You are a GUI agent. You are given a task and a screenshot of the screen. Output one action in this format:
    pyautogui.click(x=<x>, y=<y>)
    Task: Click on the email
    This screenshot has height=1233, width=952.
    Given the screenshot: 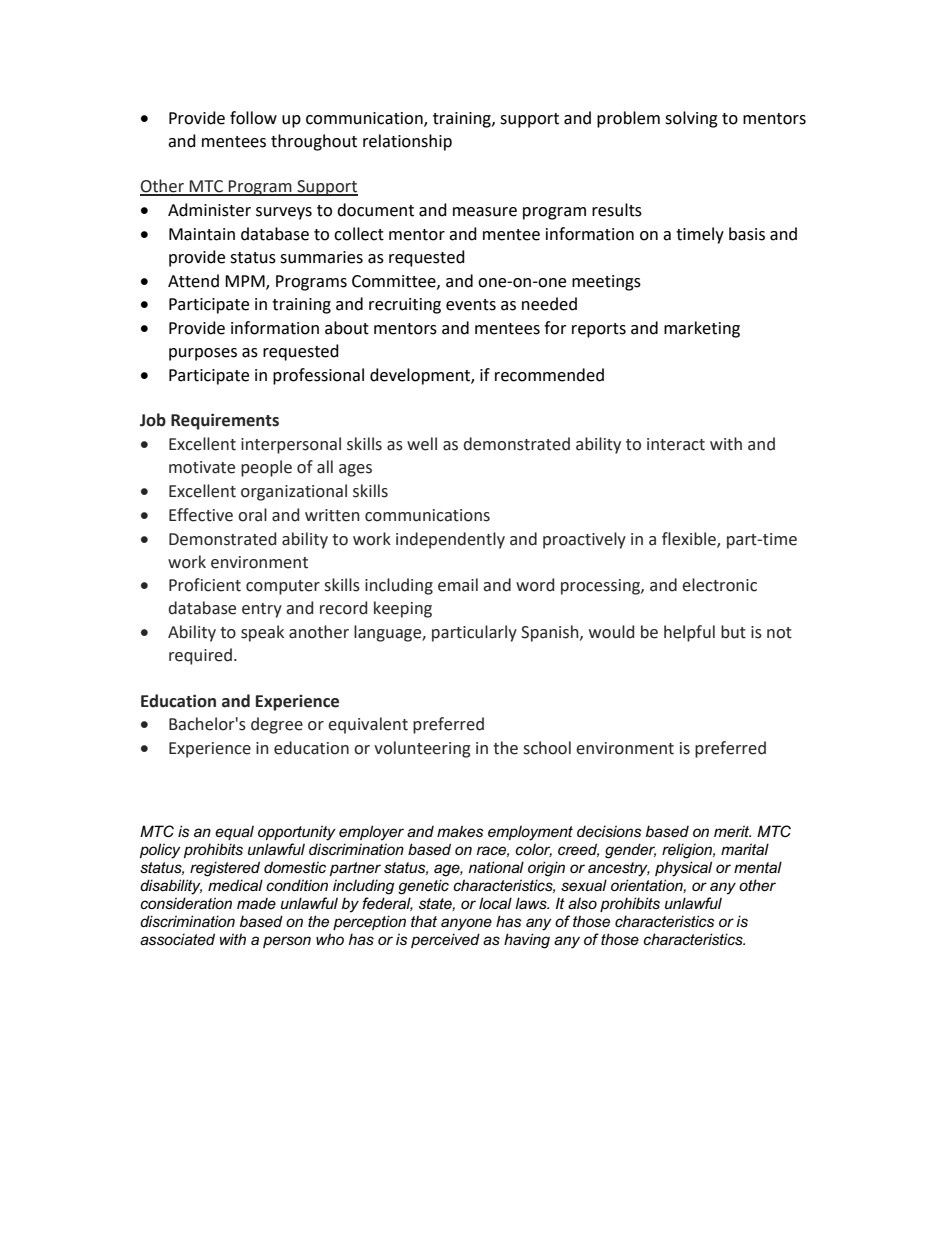 What is the action you would take?
    pyautogui.click(x=458, y=585)
